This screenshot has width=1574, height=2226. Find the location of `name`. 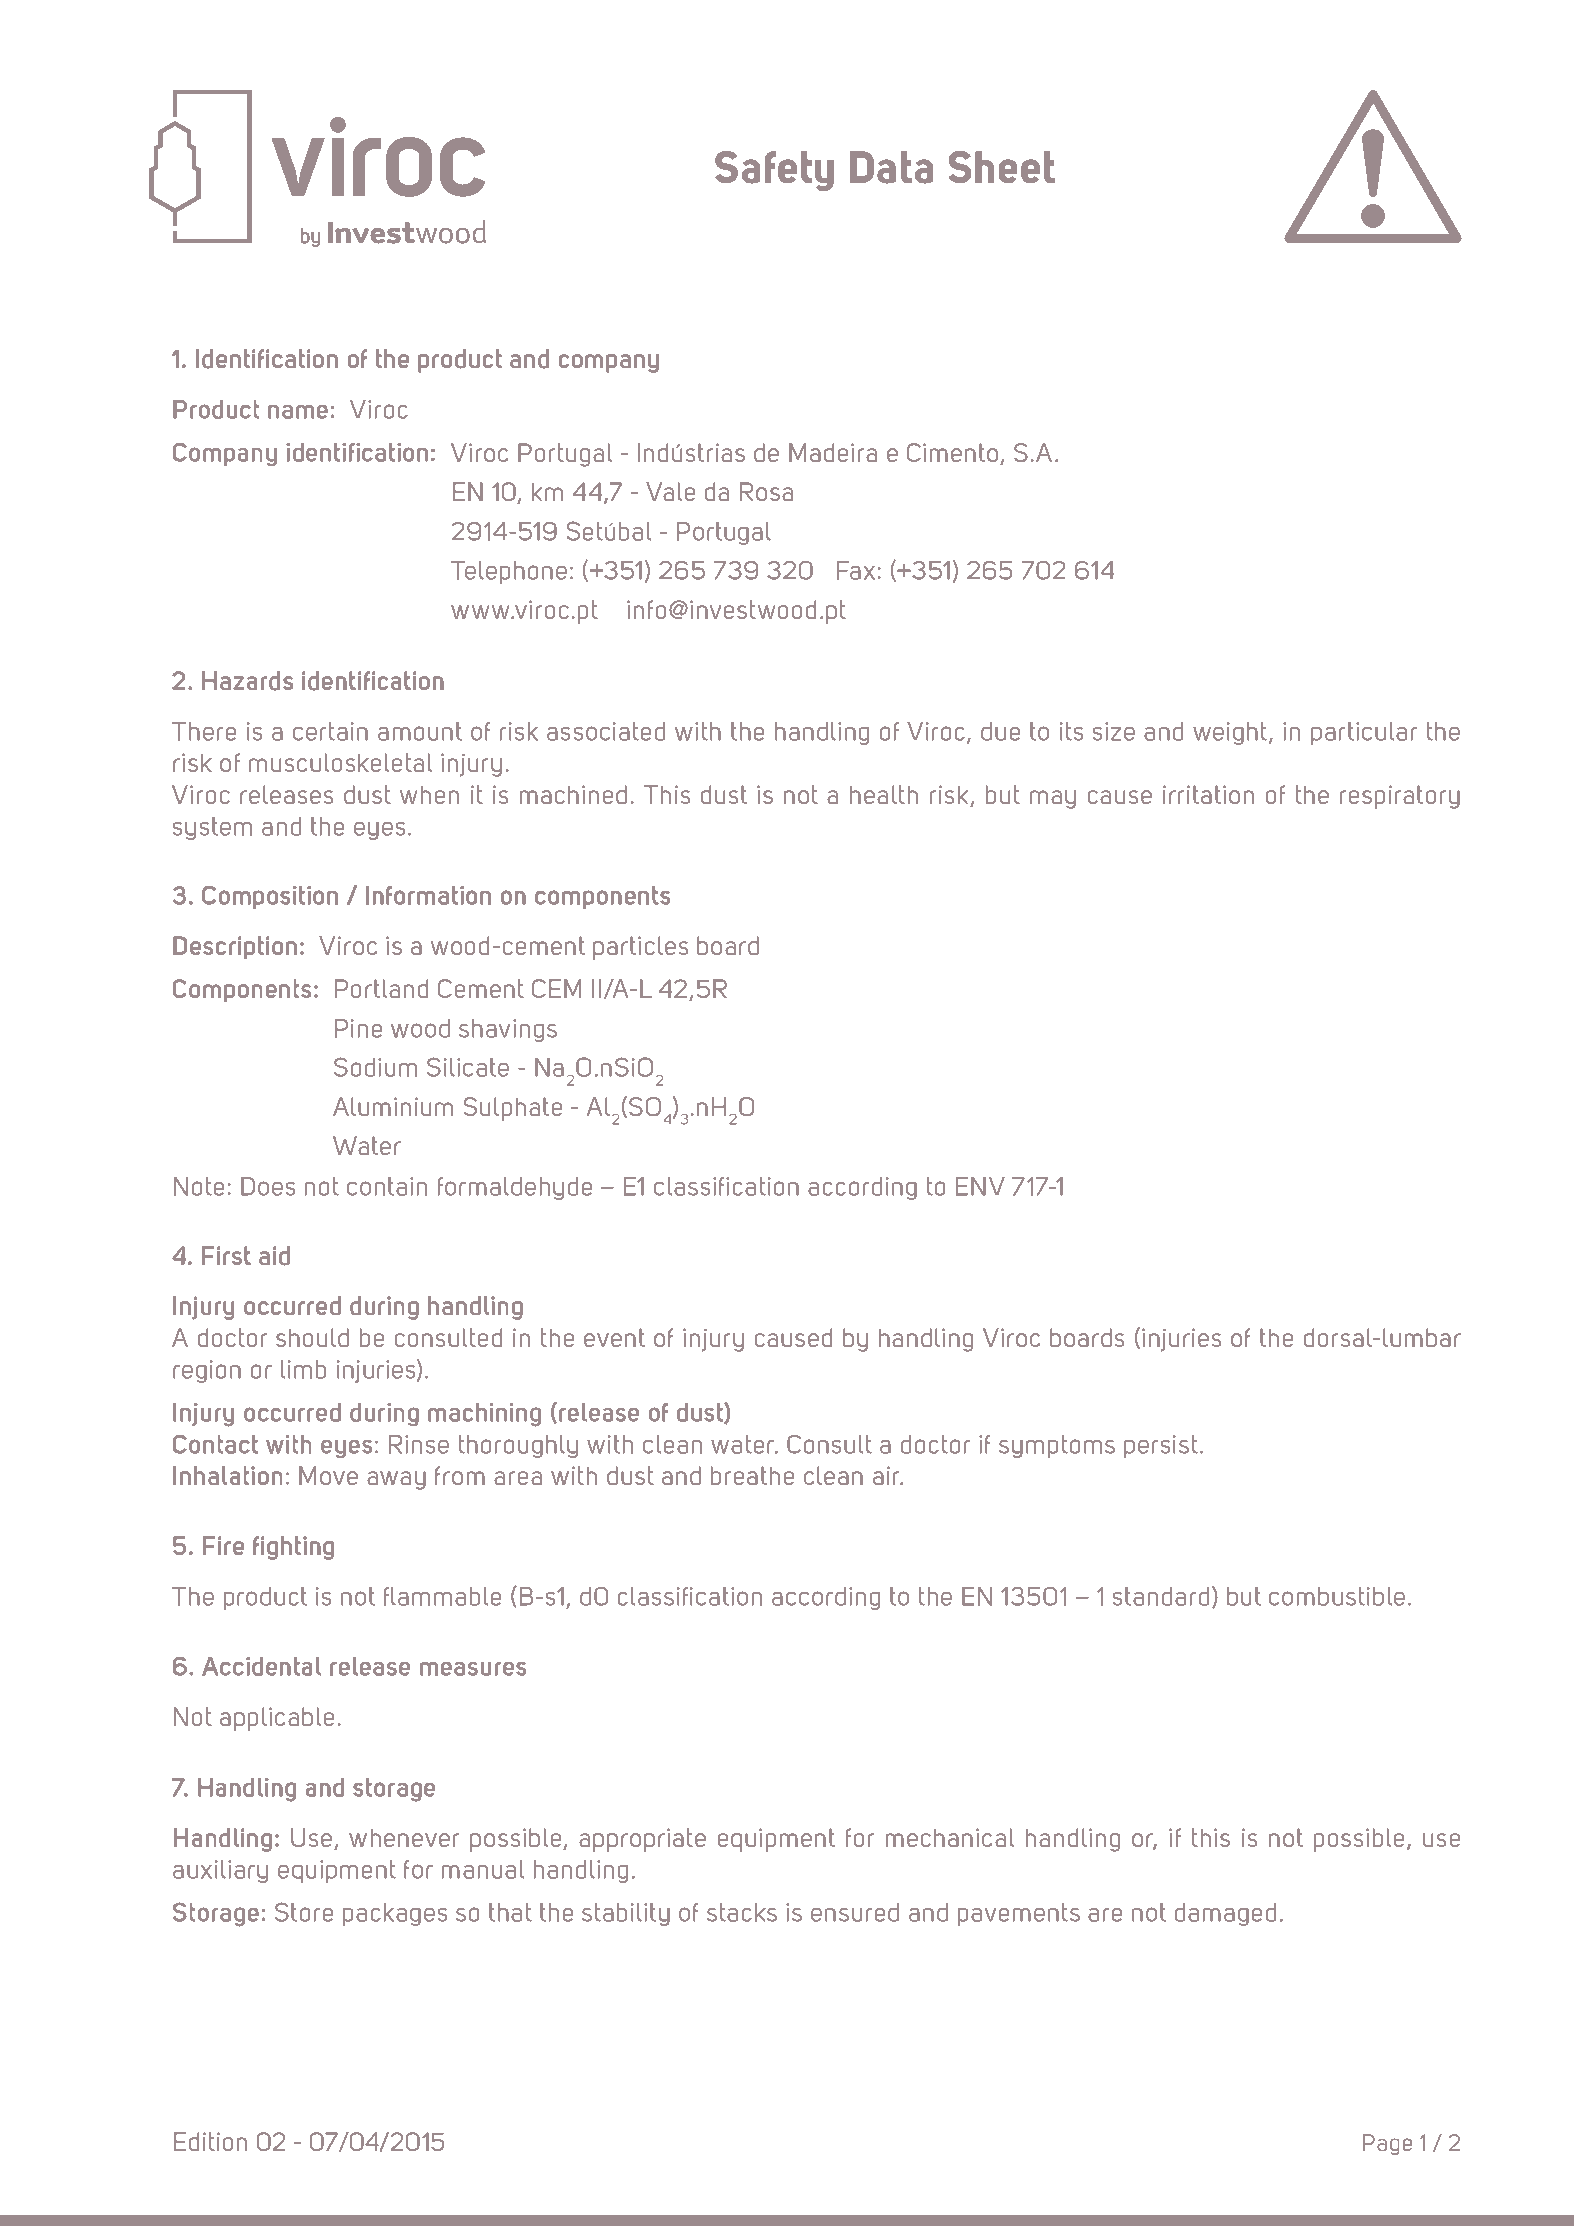

name is located at coordinates (298, 412).
